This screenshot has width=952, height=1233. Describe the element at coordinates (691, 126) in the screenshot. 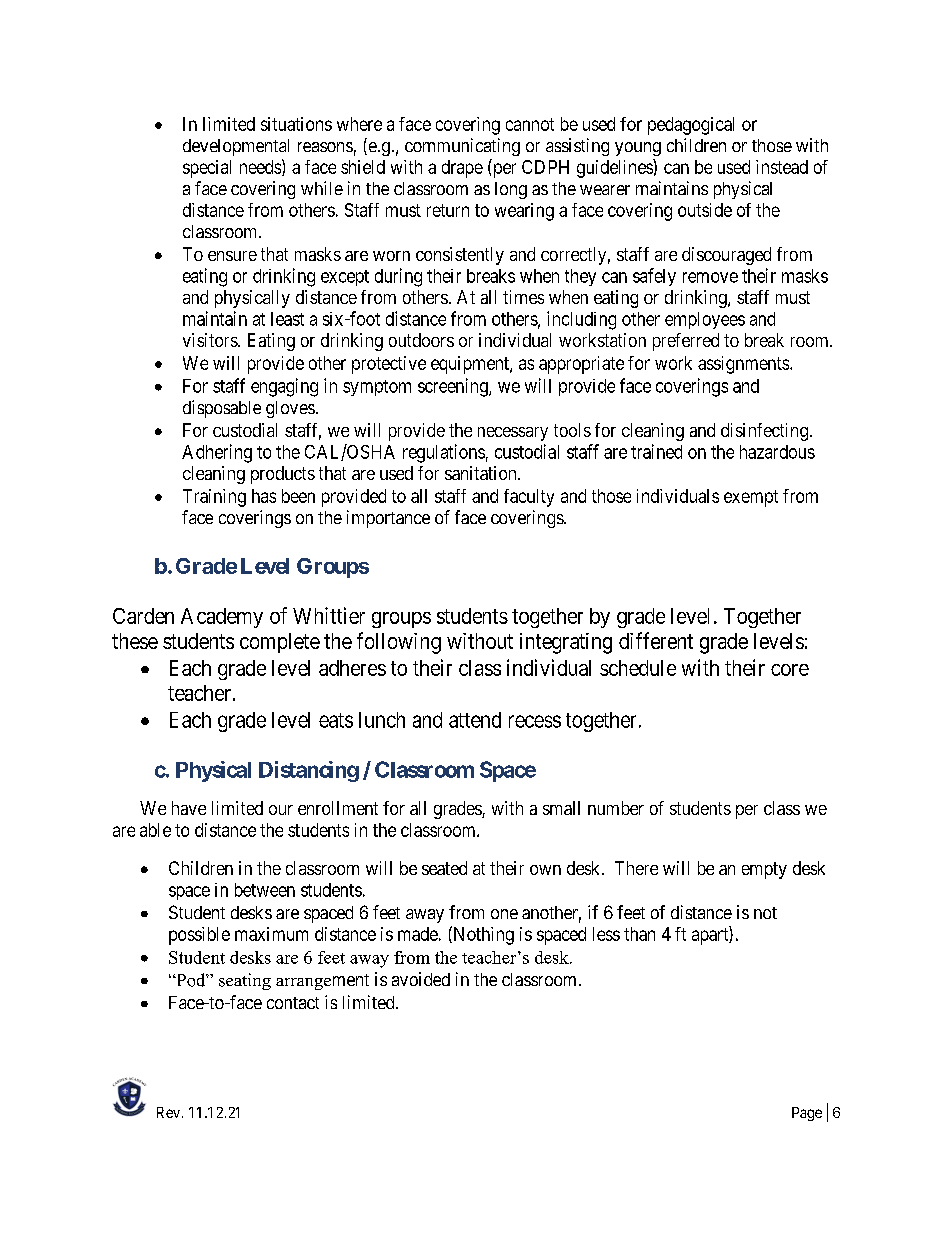

I see `pedagogical` at that location.
